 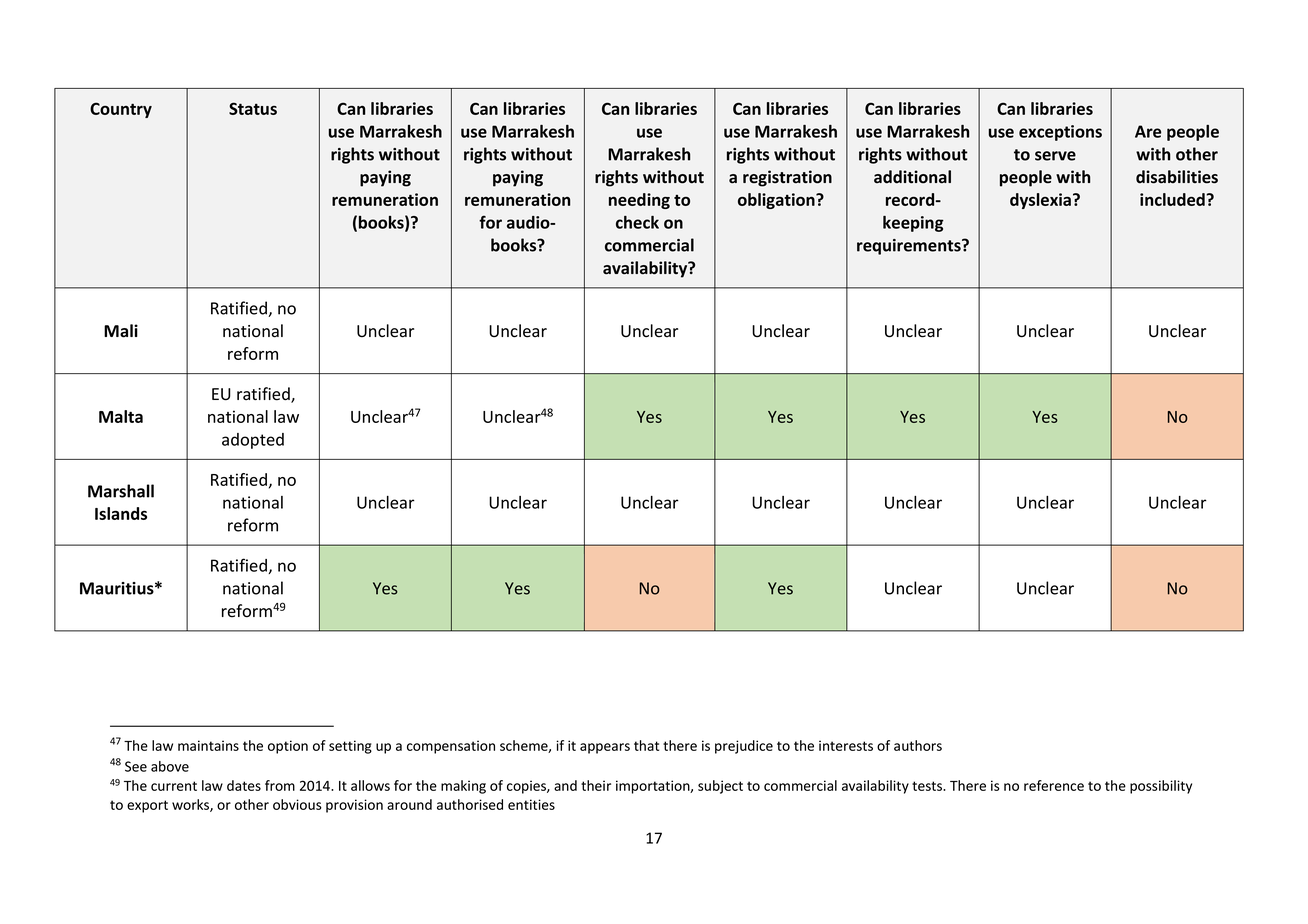 I want to click on their, so click(x=596, y=785).
